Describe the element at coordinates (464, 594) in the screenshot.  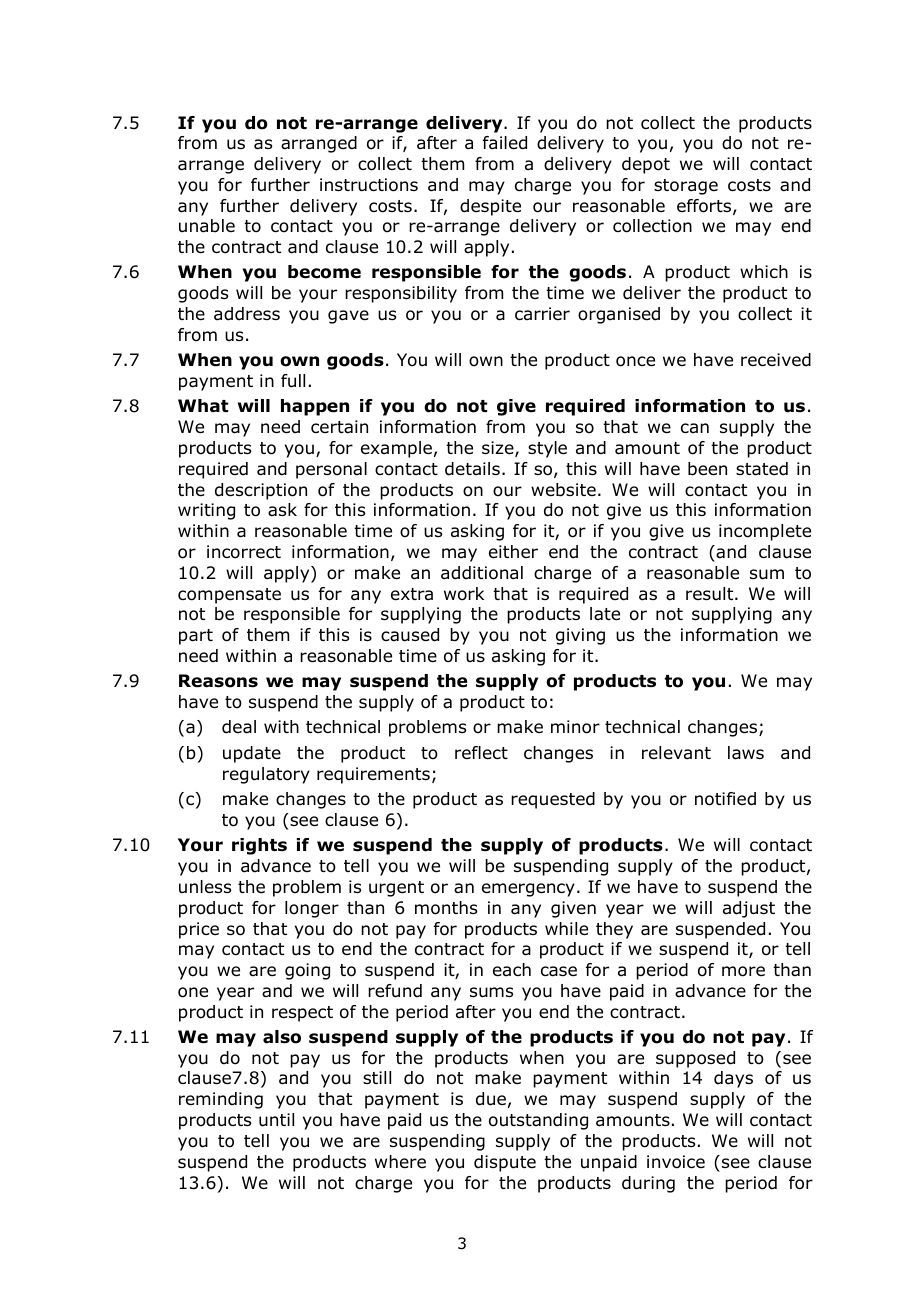
I see `work` at that location.
